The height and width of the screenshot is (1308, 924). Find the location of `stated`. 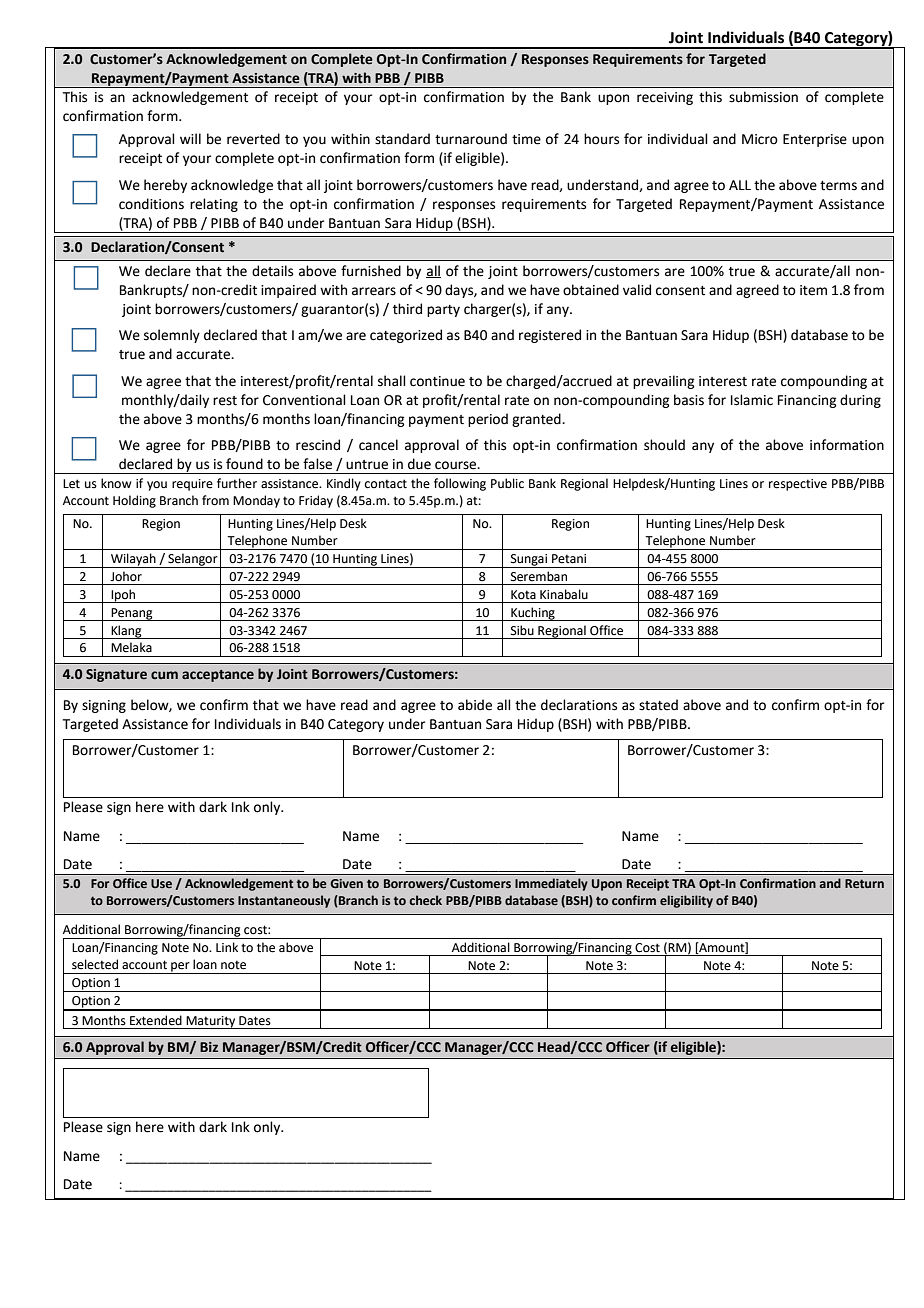

stated is located at coordinates (658, 705).
